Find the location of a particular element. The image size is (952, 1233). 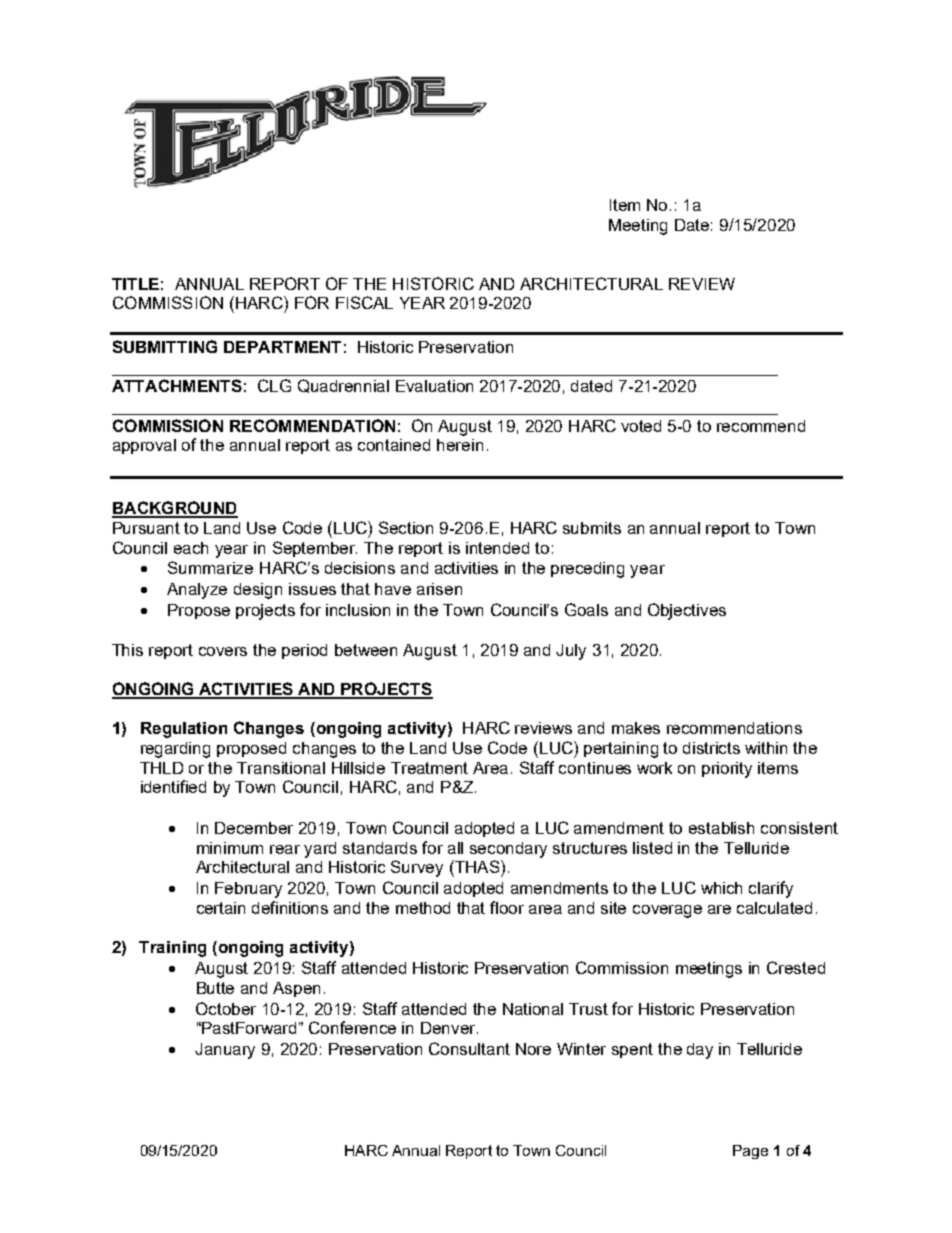

Regulation is located at coordinates (184, 730).
